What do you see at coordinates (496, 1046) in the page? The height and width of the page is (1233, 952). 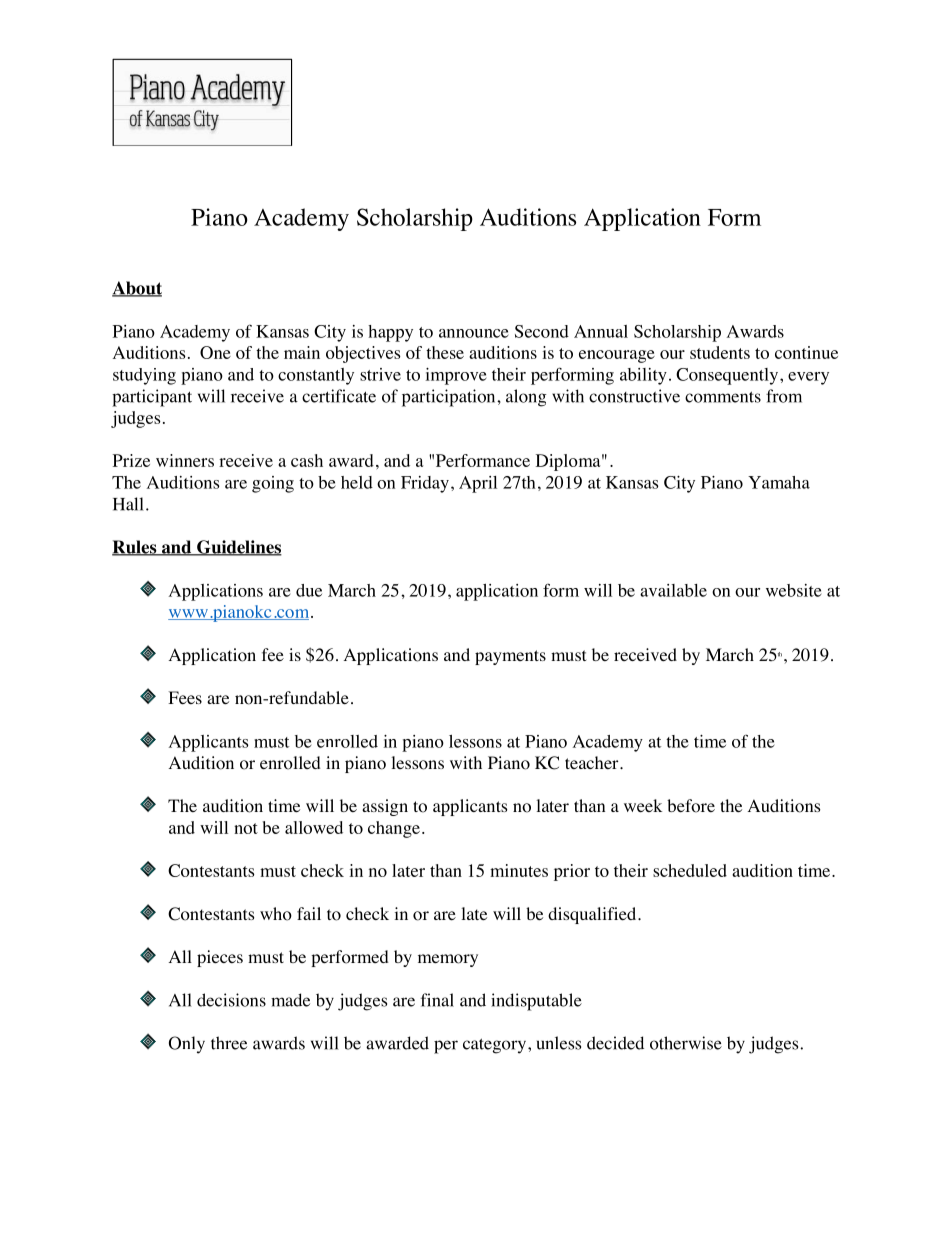 I see `category` at bounding box center [496, 1046].
